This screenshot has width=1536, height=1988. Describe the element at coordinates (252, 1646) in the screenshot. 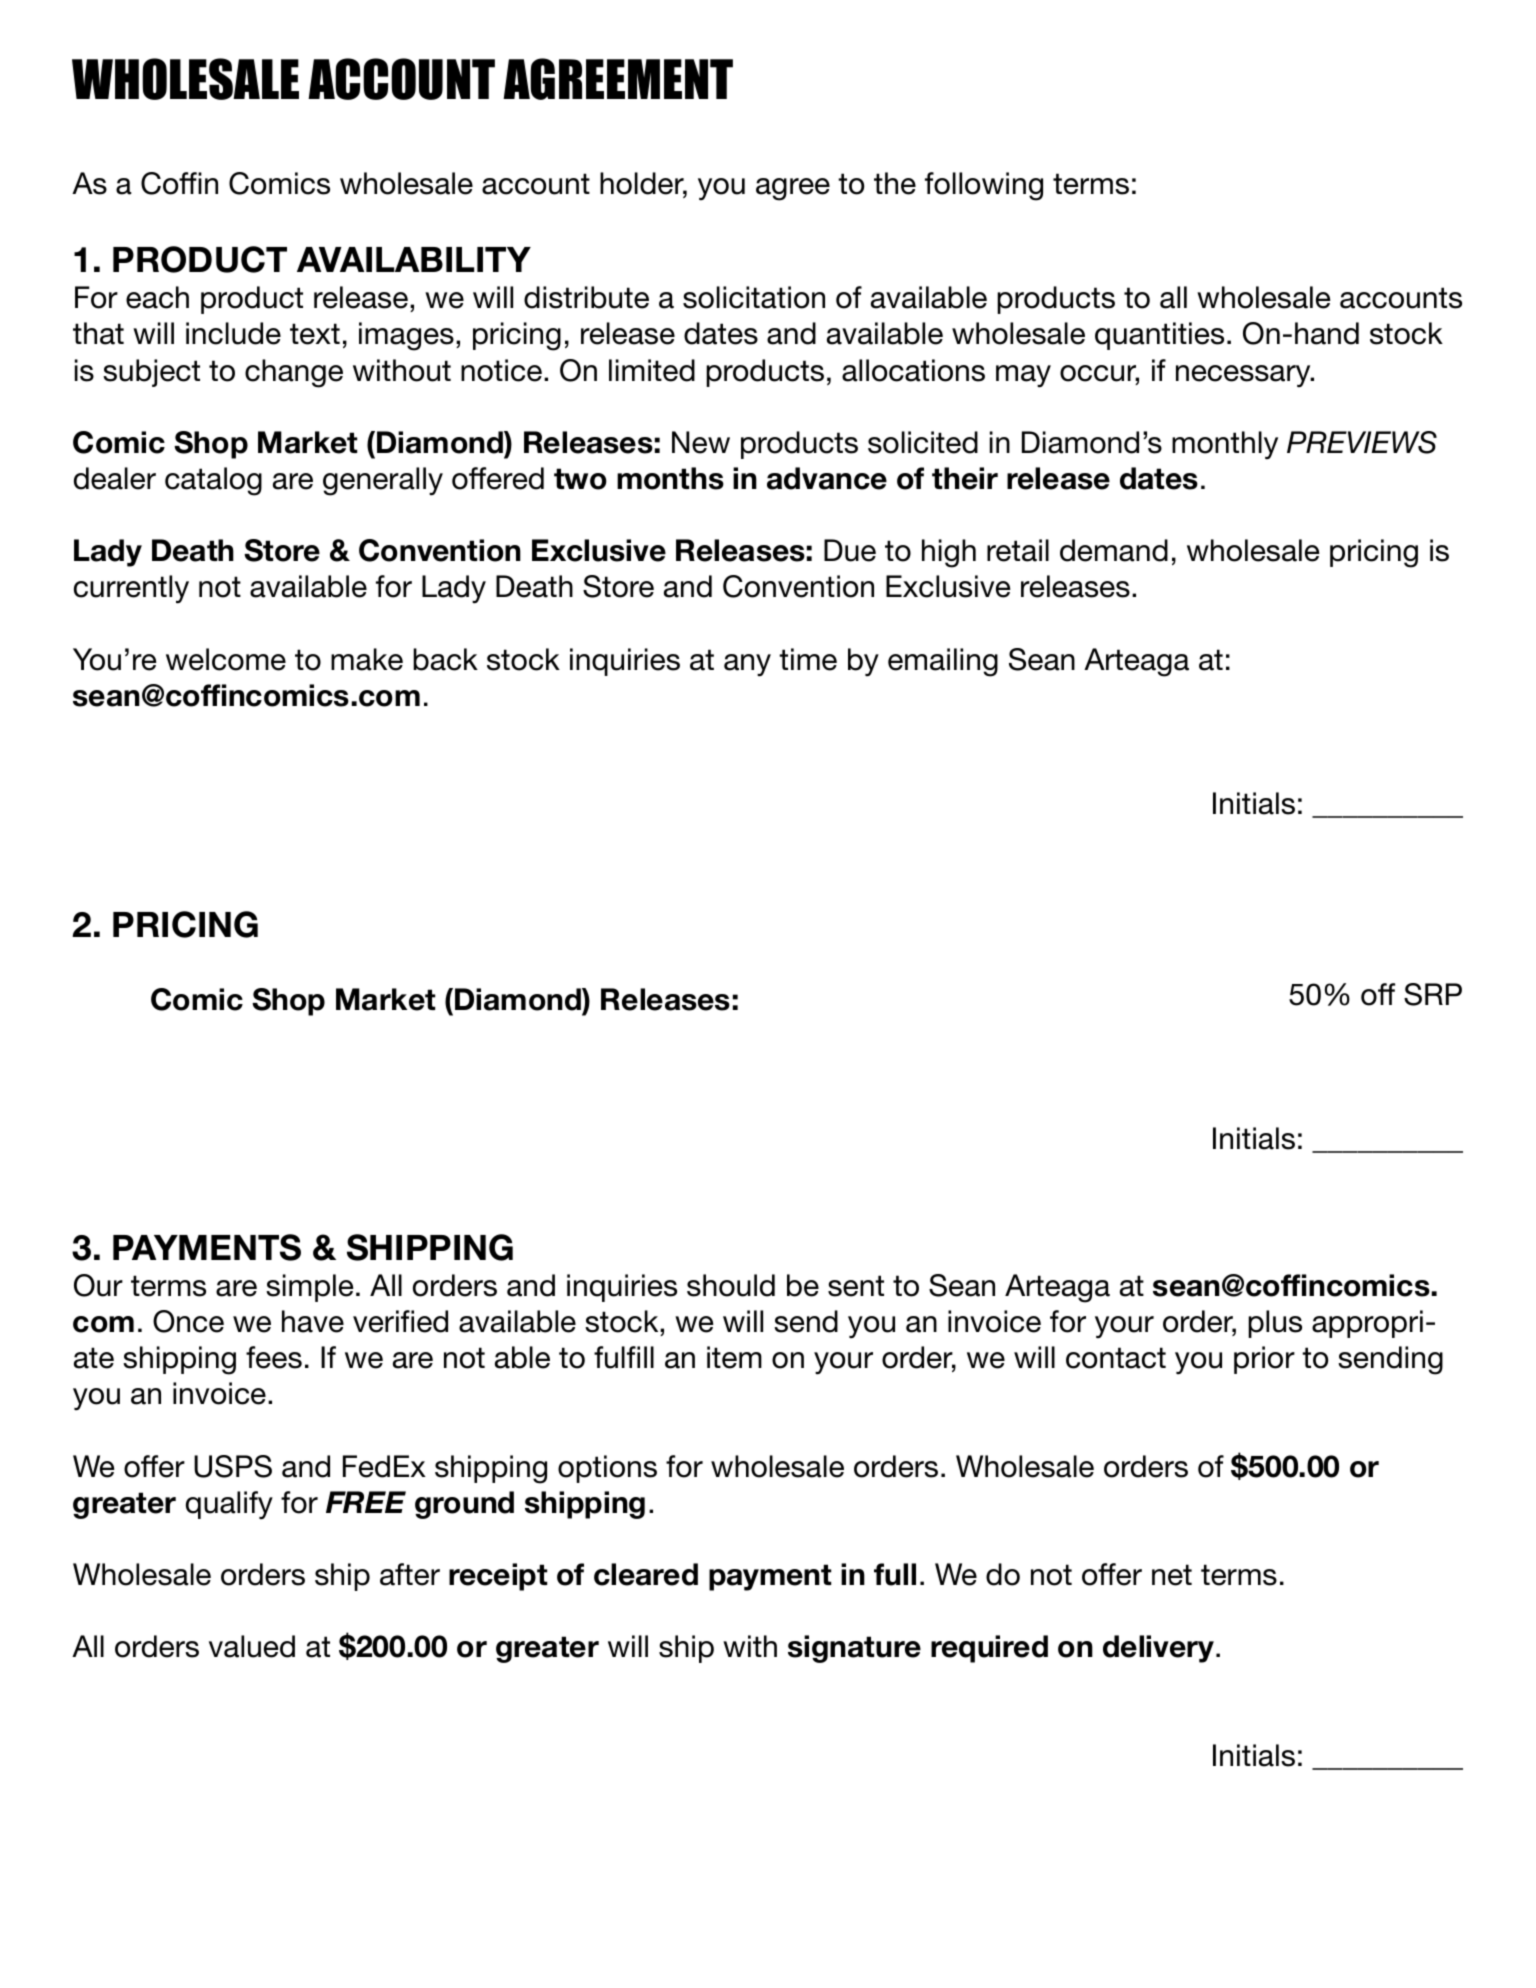

I see `valued` at that location.
